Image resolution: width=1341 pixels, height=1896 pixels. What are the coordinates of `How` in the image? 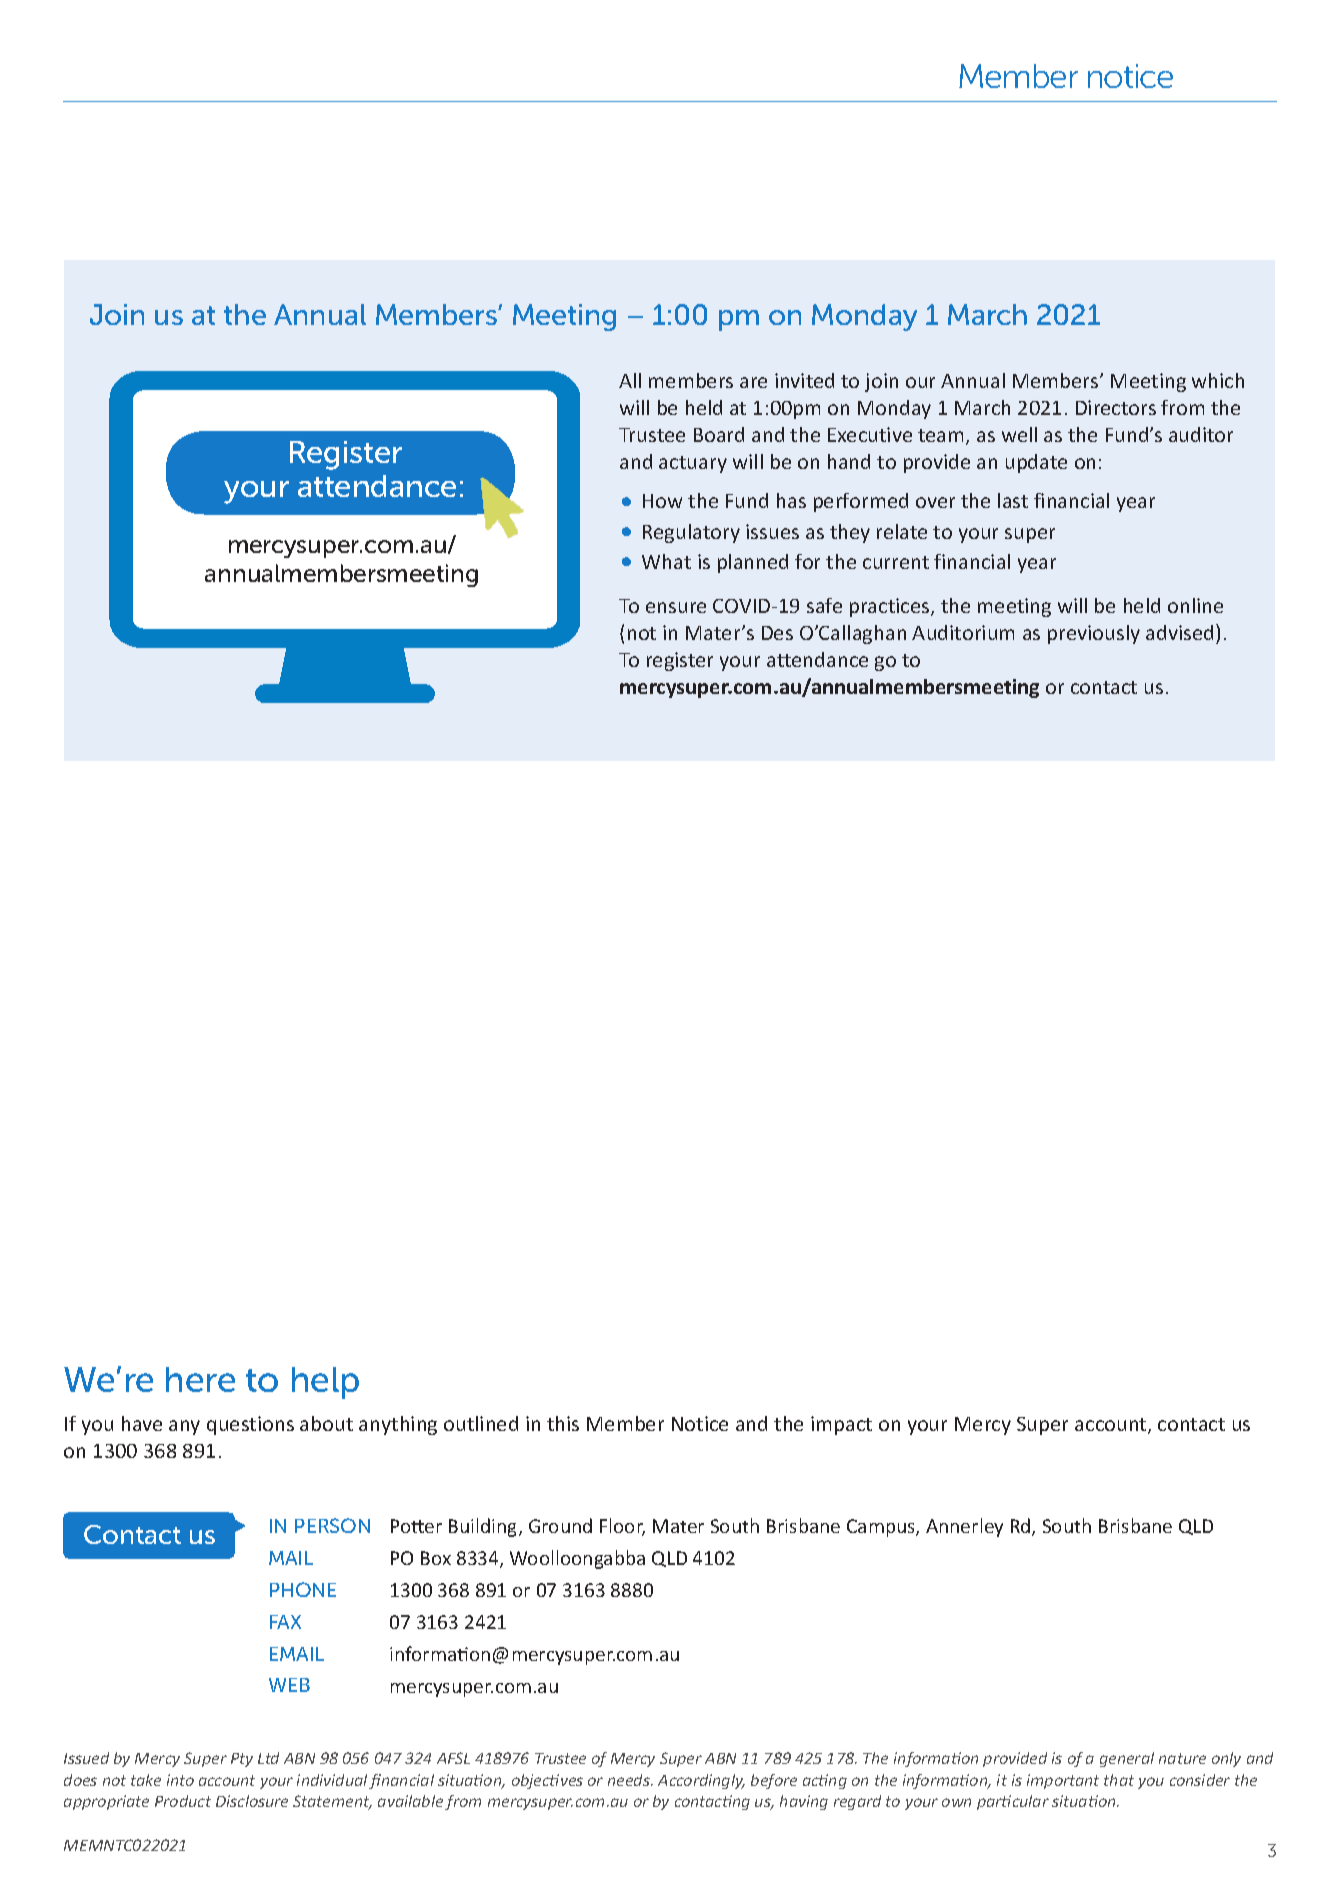 It's located at (662, 501).
